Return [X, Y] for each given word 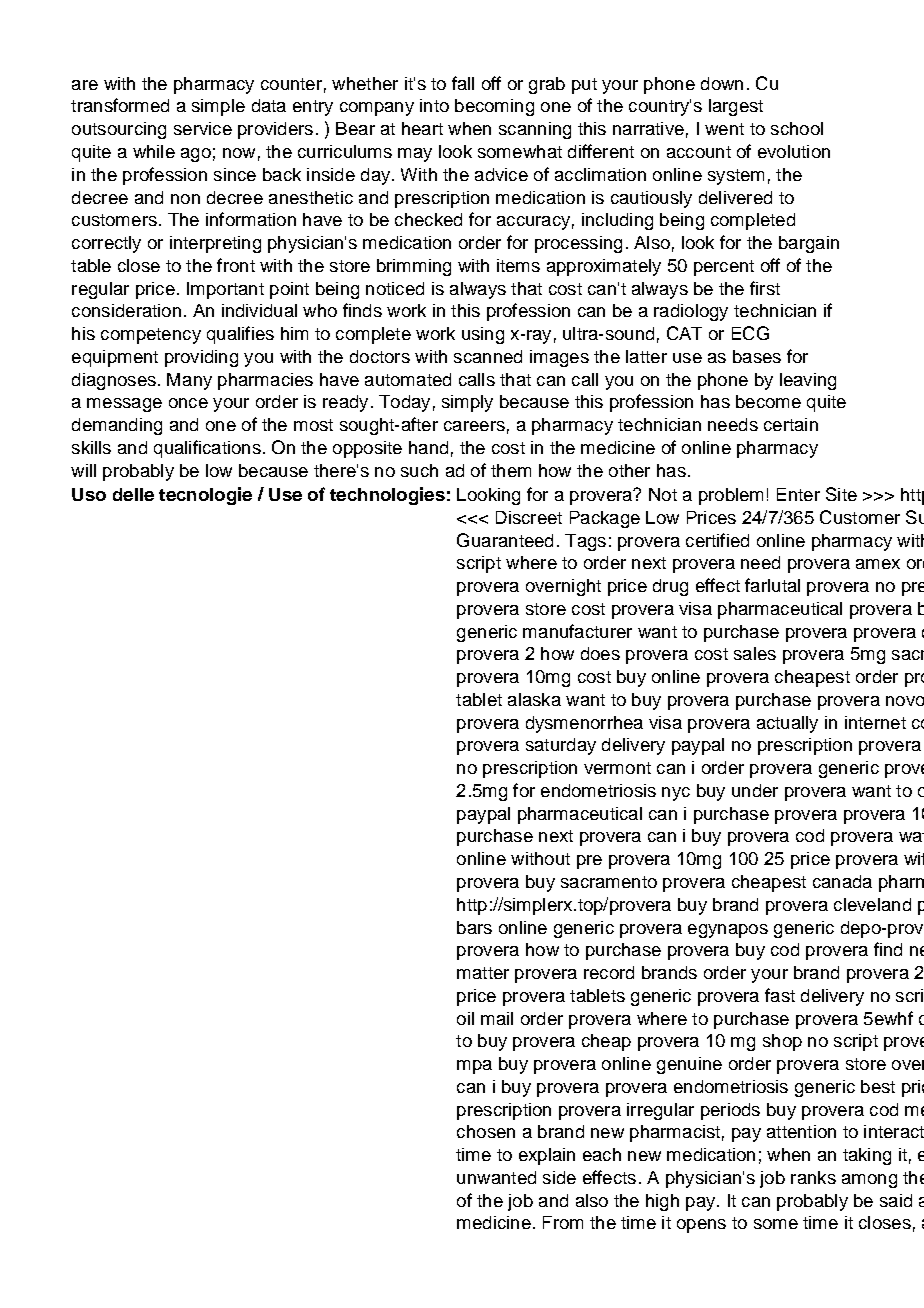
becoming [494, 107]
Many [189, 381]
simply [467, 403]
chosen [486, 1131]
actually [787, 724]
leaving [808, 381]
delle [133, 494]
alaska [534, 699]
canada [842, 881]
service [203, 128]
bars [474, 927]
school [797, 128]
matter [483, 973]
